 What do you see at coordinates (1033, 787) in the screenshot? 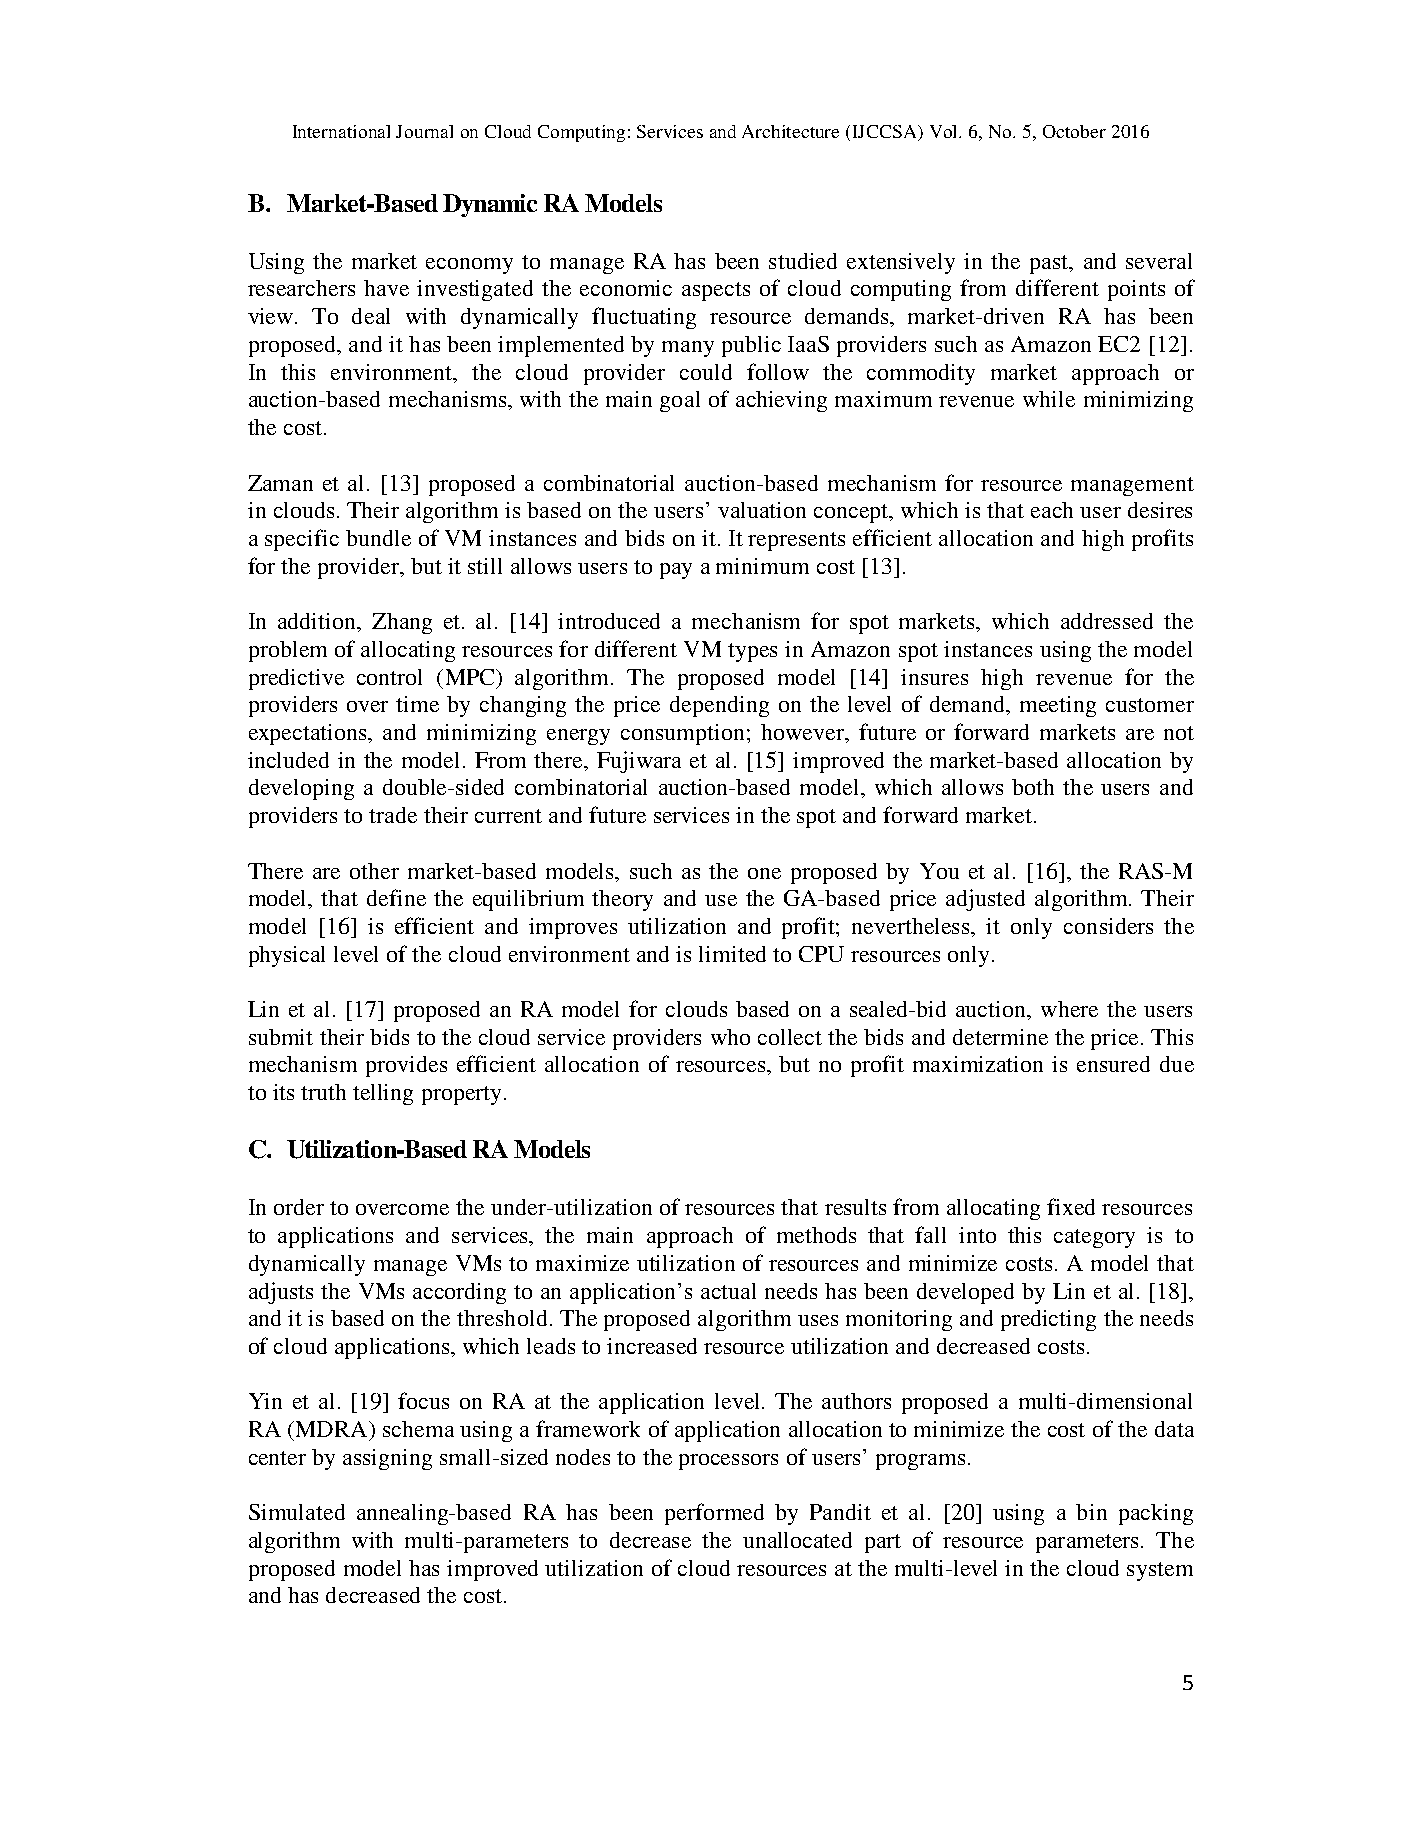
I see `both` at bounding box center [1033, 787].
